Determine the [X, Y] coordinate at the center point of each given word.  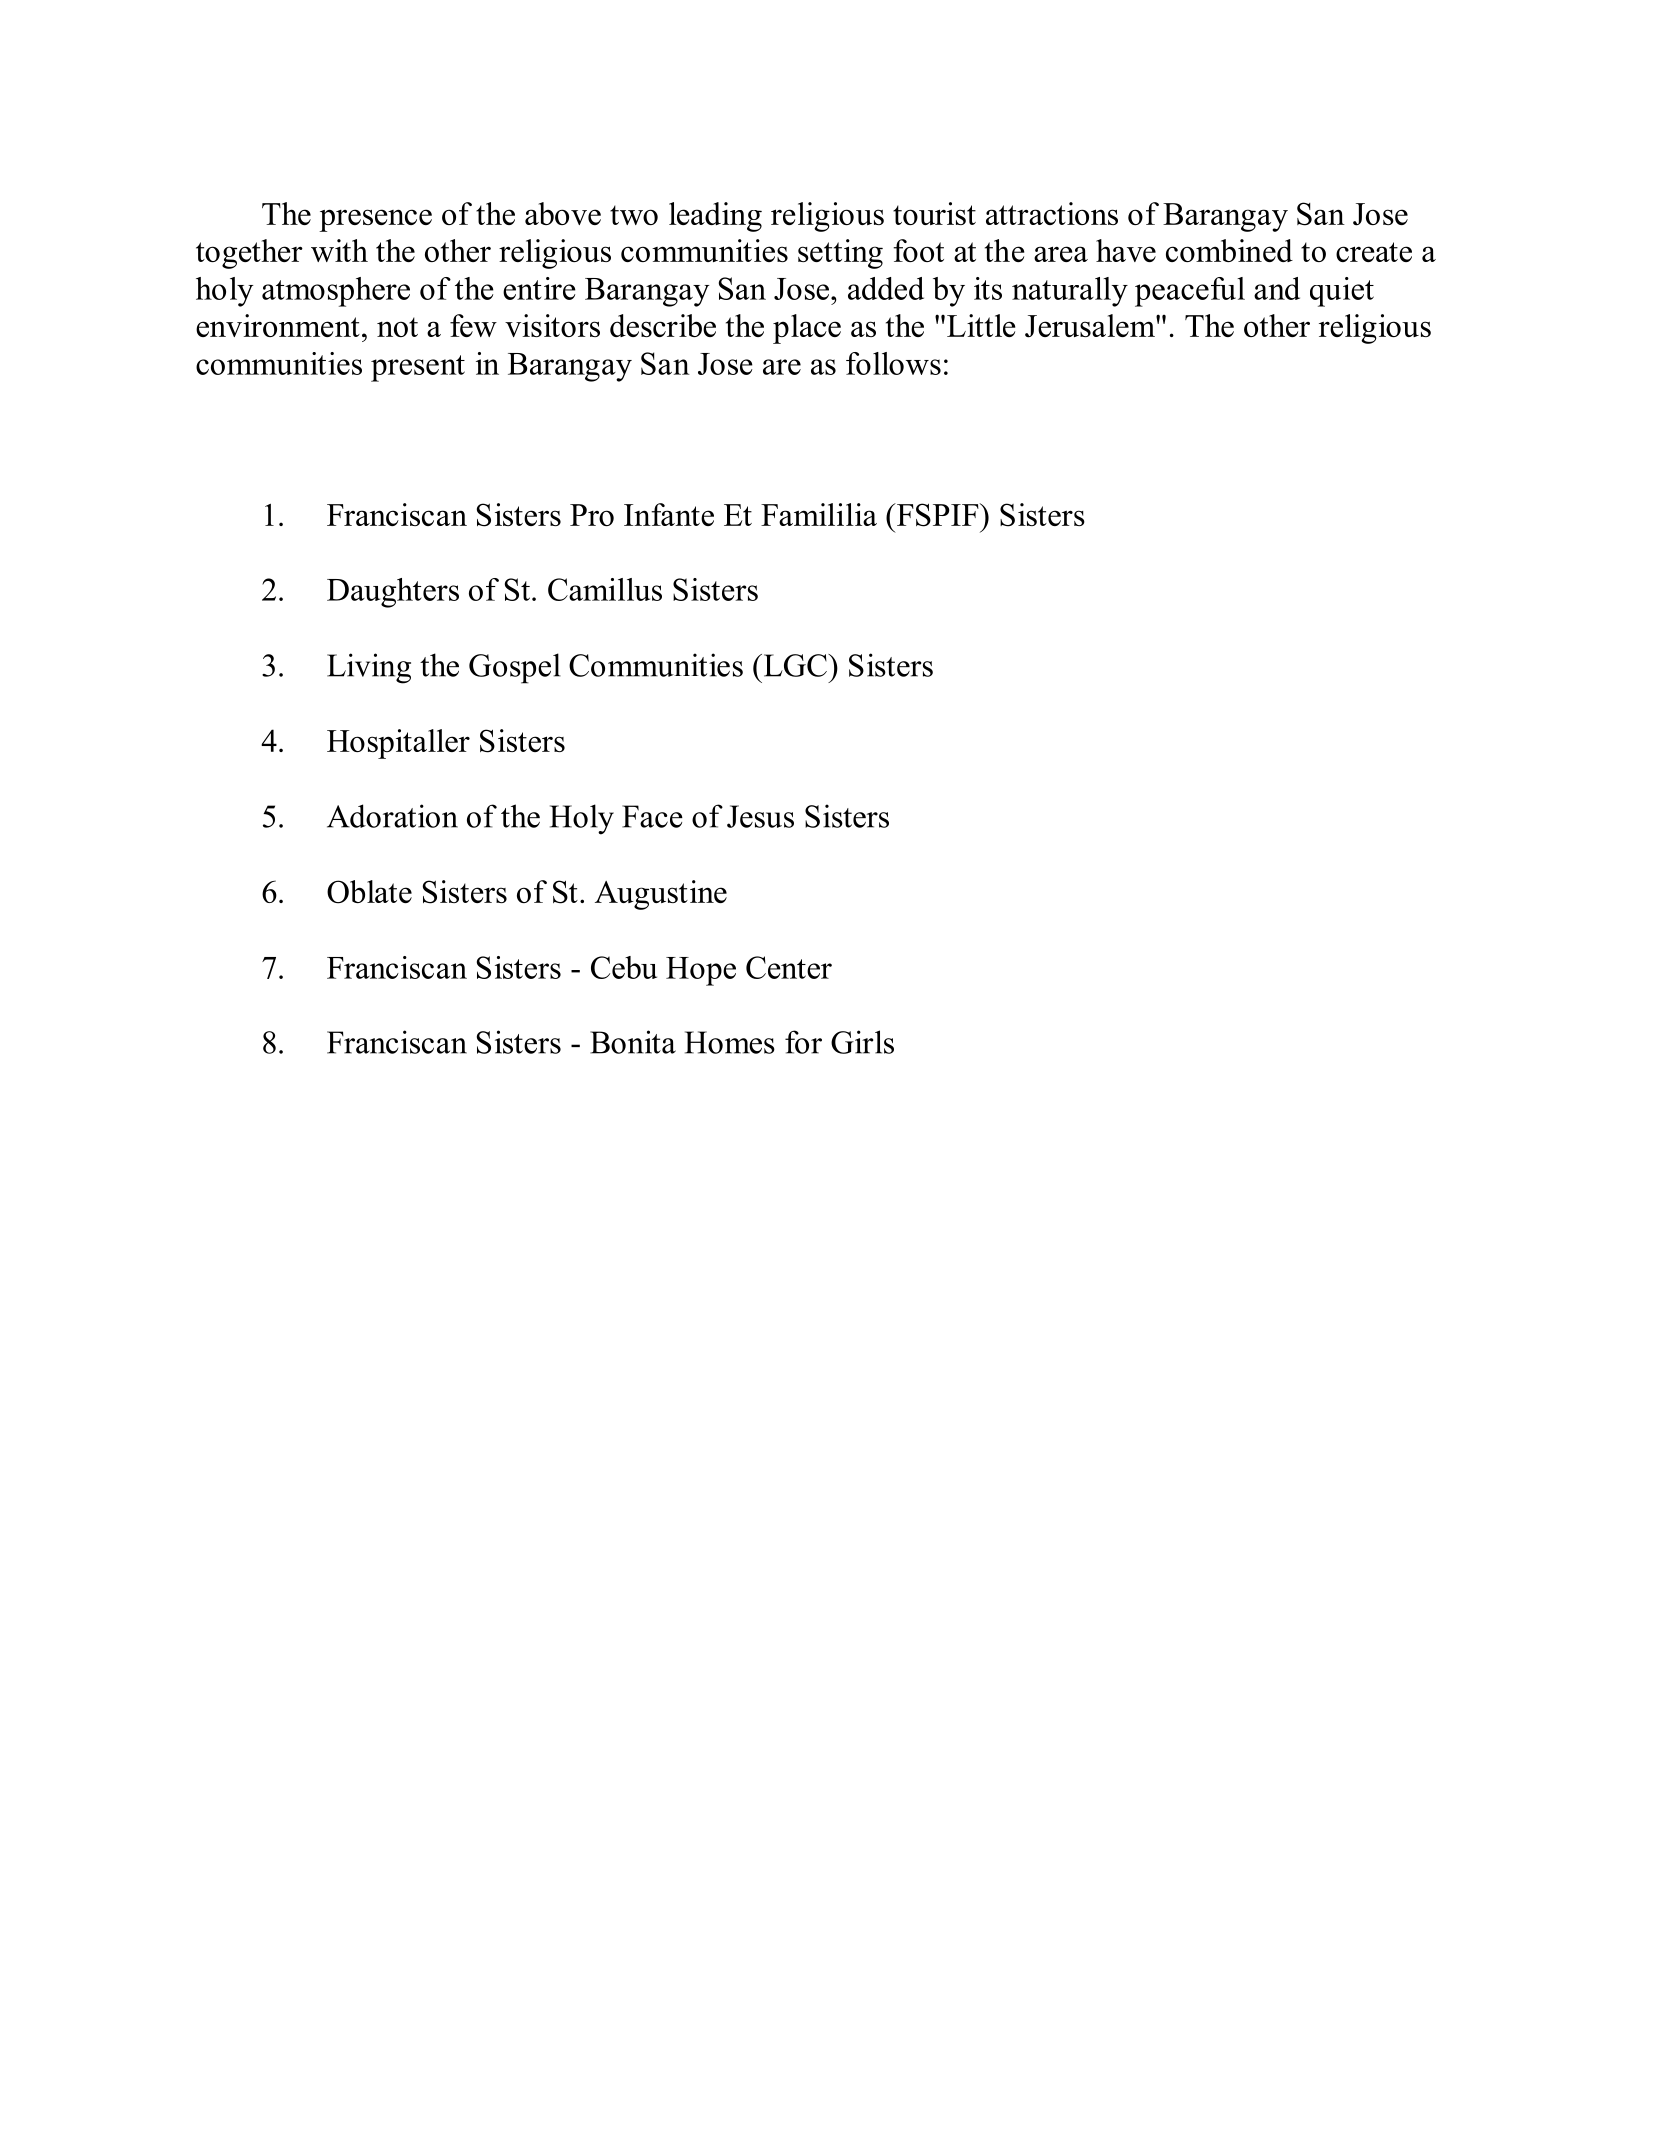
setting [840, 254]
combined [1229, 250]
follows [893, 363]
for [803, 1042]
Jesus [760, 816]
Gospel [515, 668]
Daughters [393, 593]
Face [652, 816]
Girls [862, 1042]
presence [375, 220]
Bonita [633, 1042]
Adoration [392, 816]
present [418, 368]
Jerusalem [1091, 326]
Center [789, 967]
